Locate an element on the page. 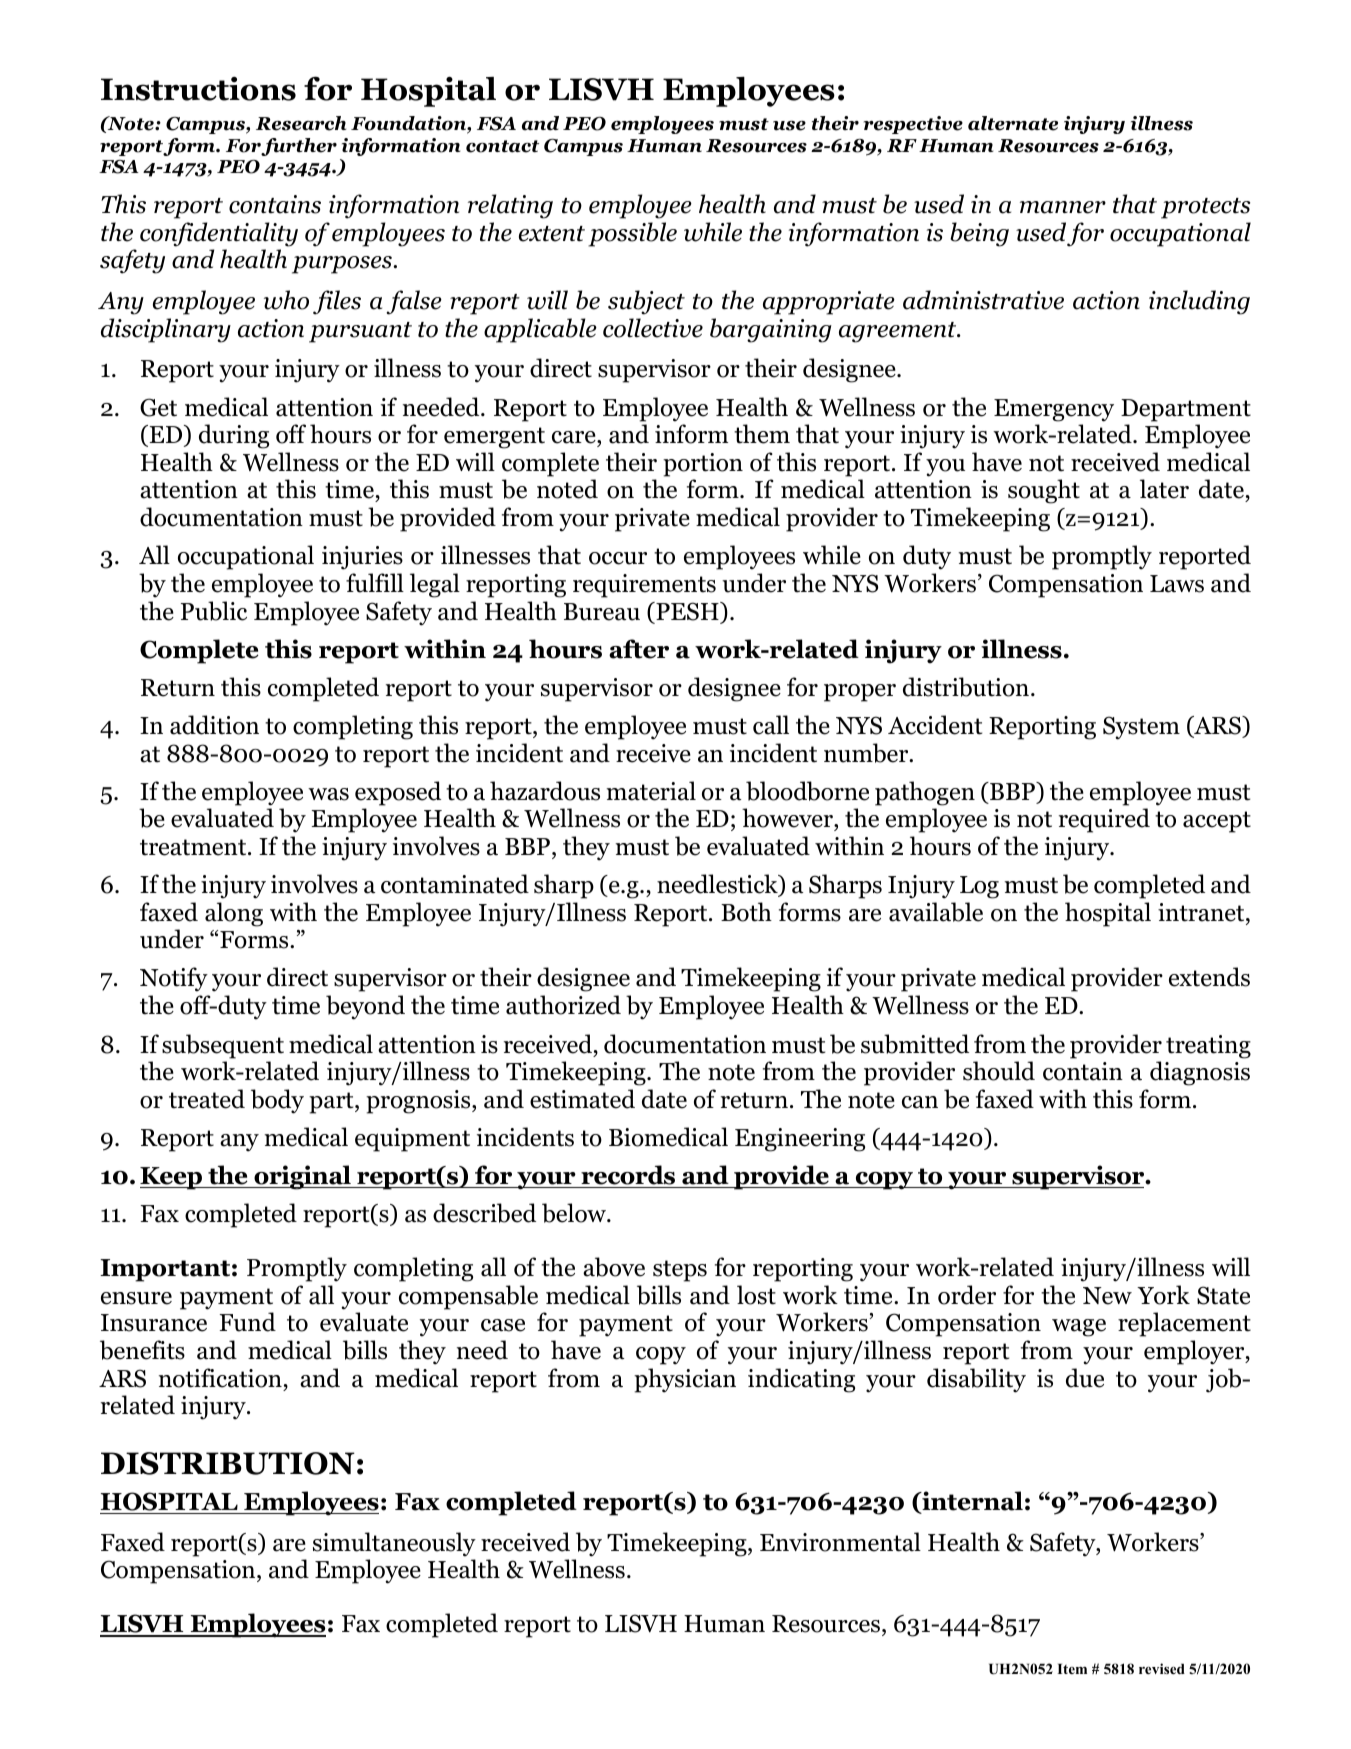 This page has width=1351, height=1749. alternate is located at coordinates (1013, 123).
